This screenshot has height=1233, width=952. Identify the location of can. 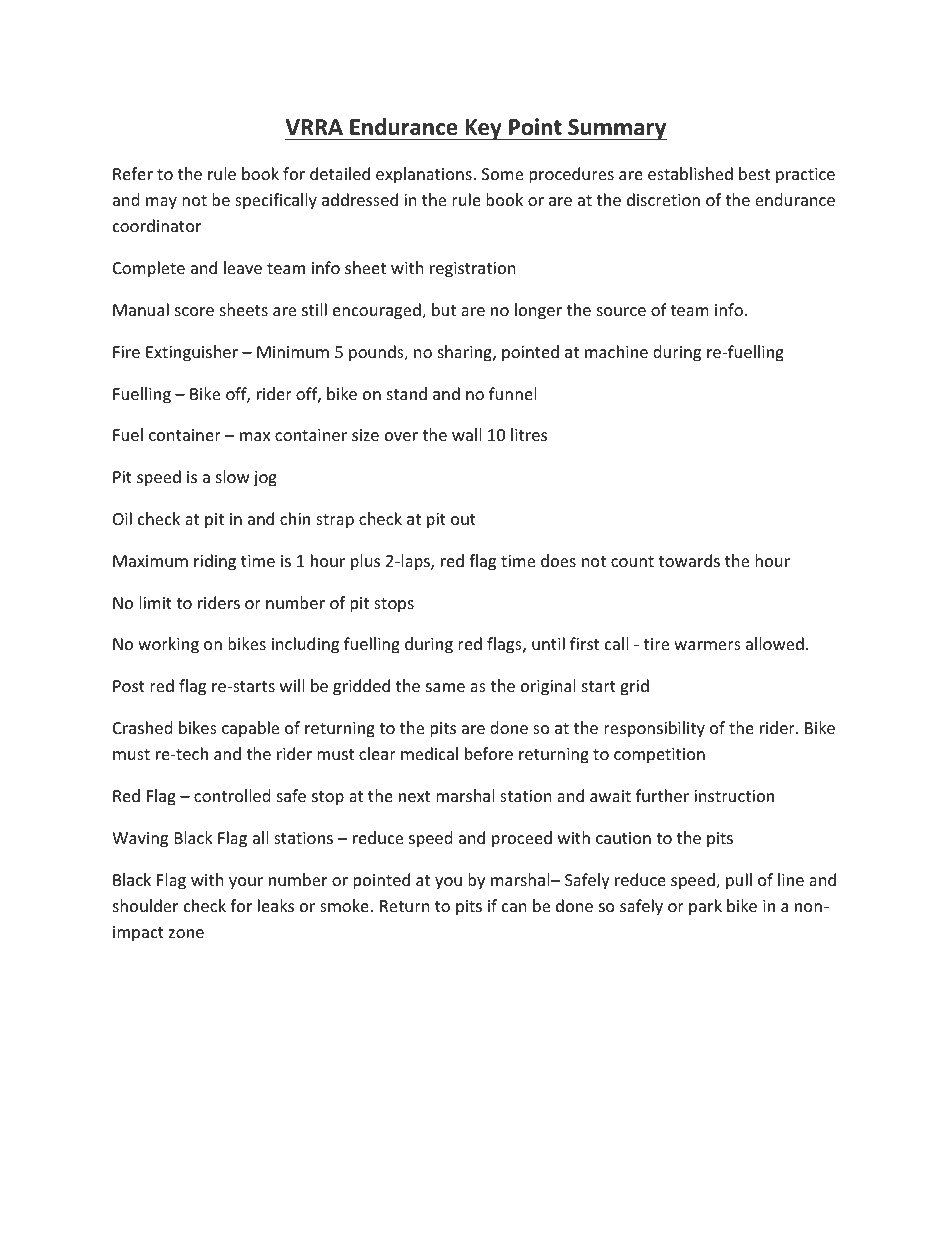
(514, 907).
